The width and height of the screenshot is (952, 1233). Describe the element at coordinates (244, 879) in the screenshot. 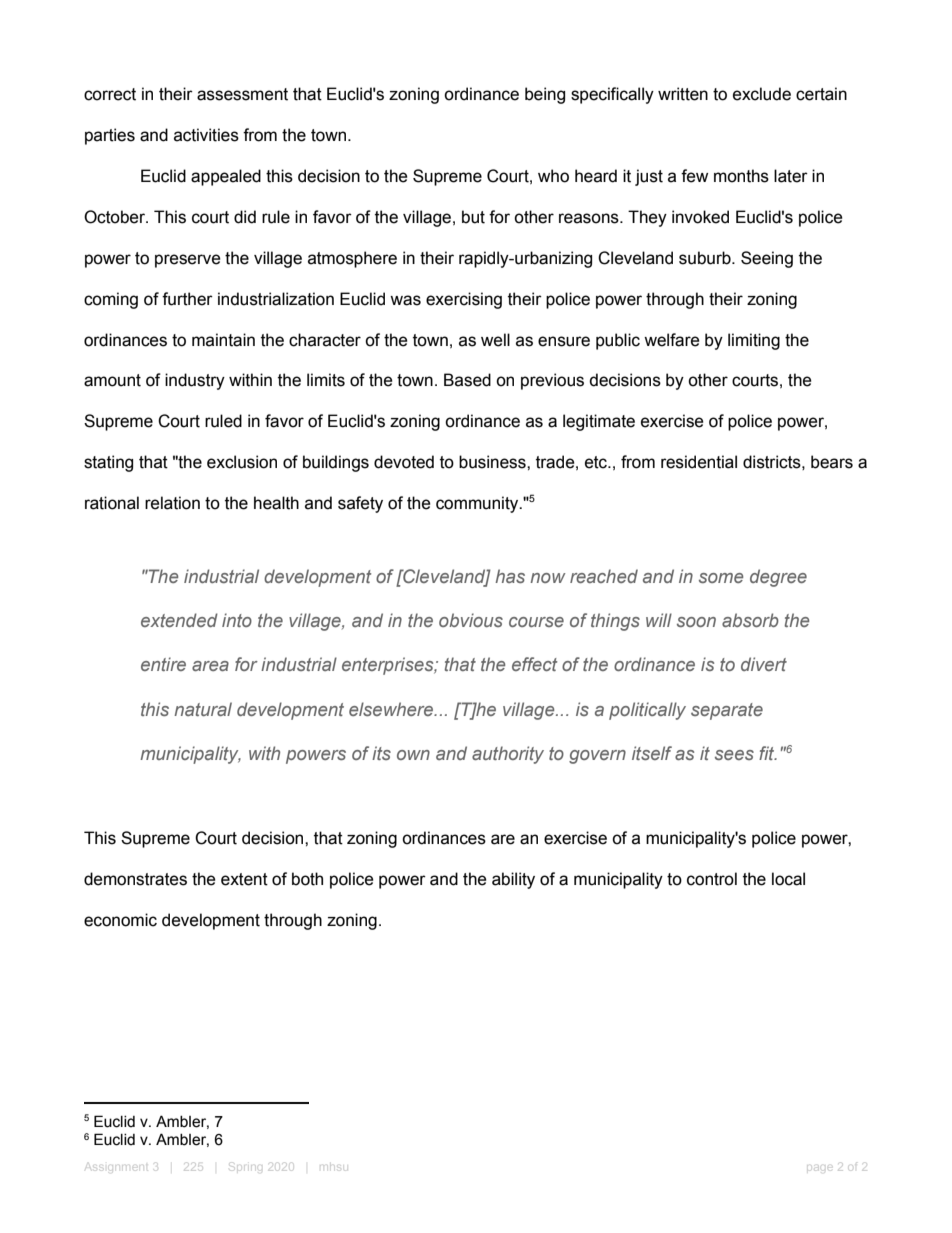

I see `extent` at that location.
